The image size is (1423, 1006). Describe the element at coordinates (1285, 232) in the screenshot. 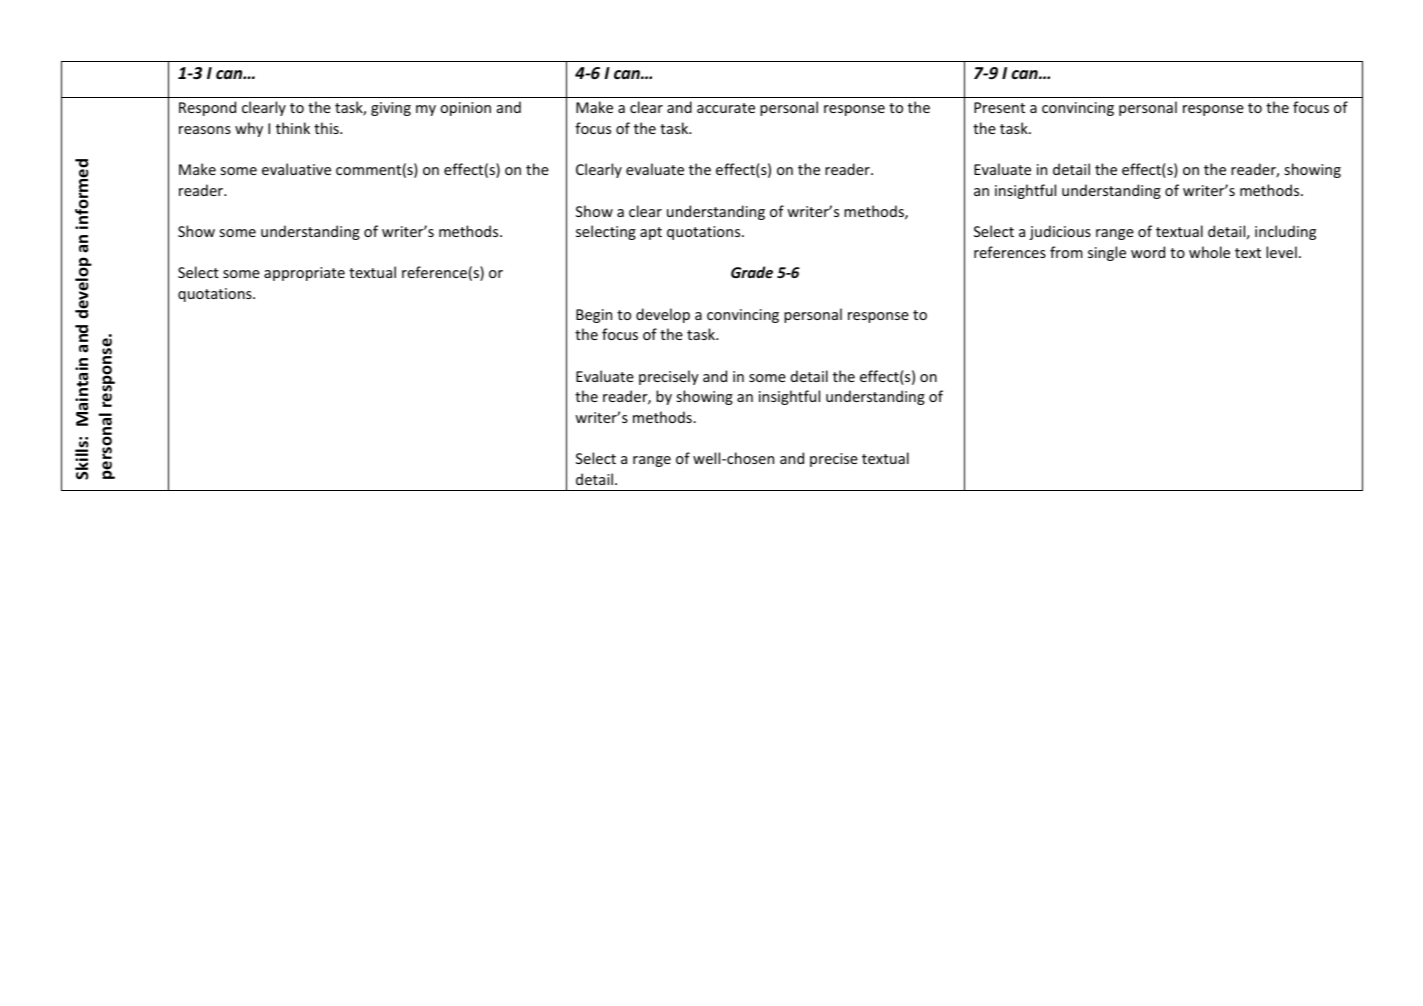

I see `including` at that location.
